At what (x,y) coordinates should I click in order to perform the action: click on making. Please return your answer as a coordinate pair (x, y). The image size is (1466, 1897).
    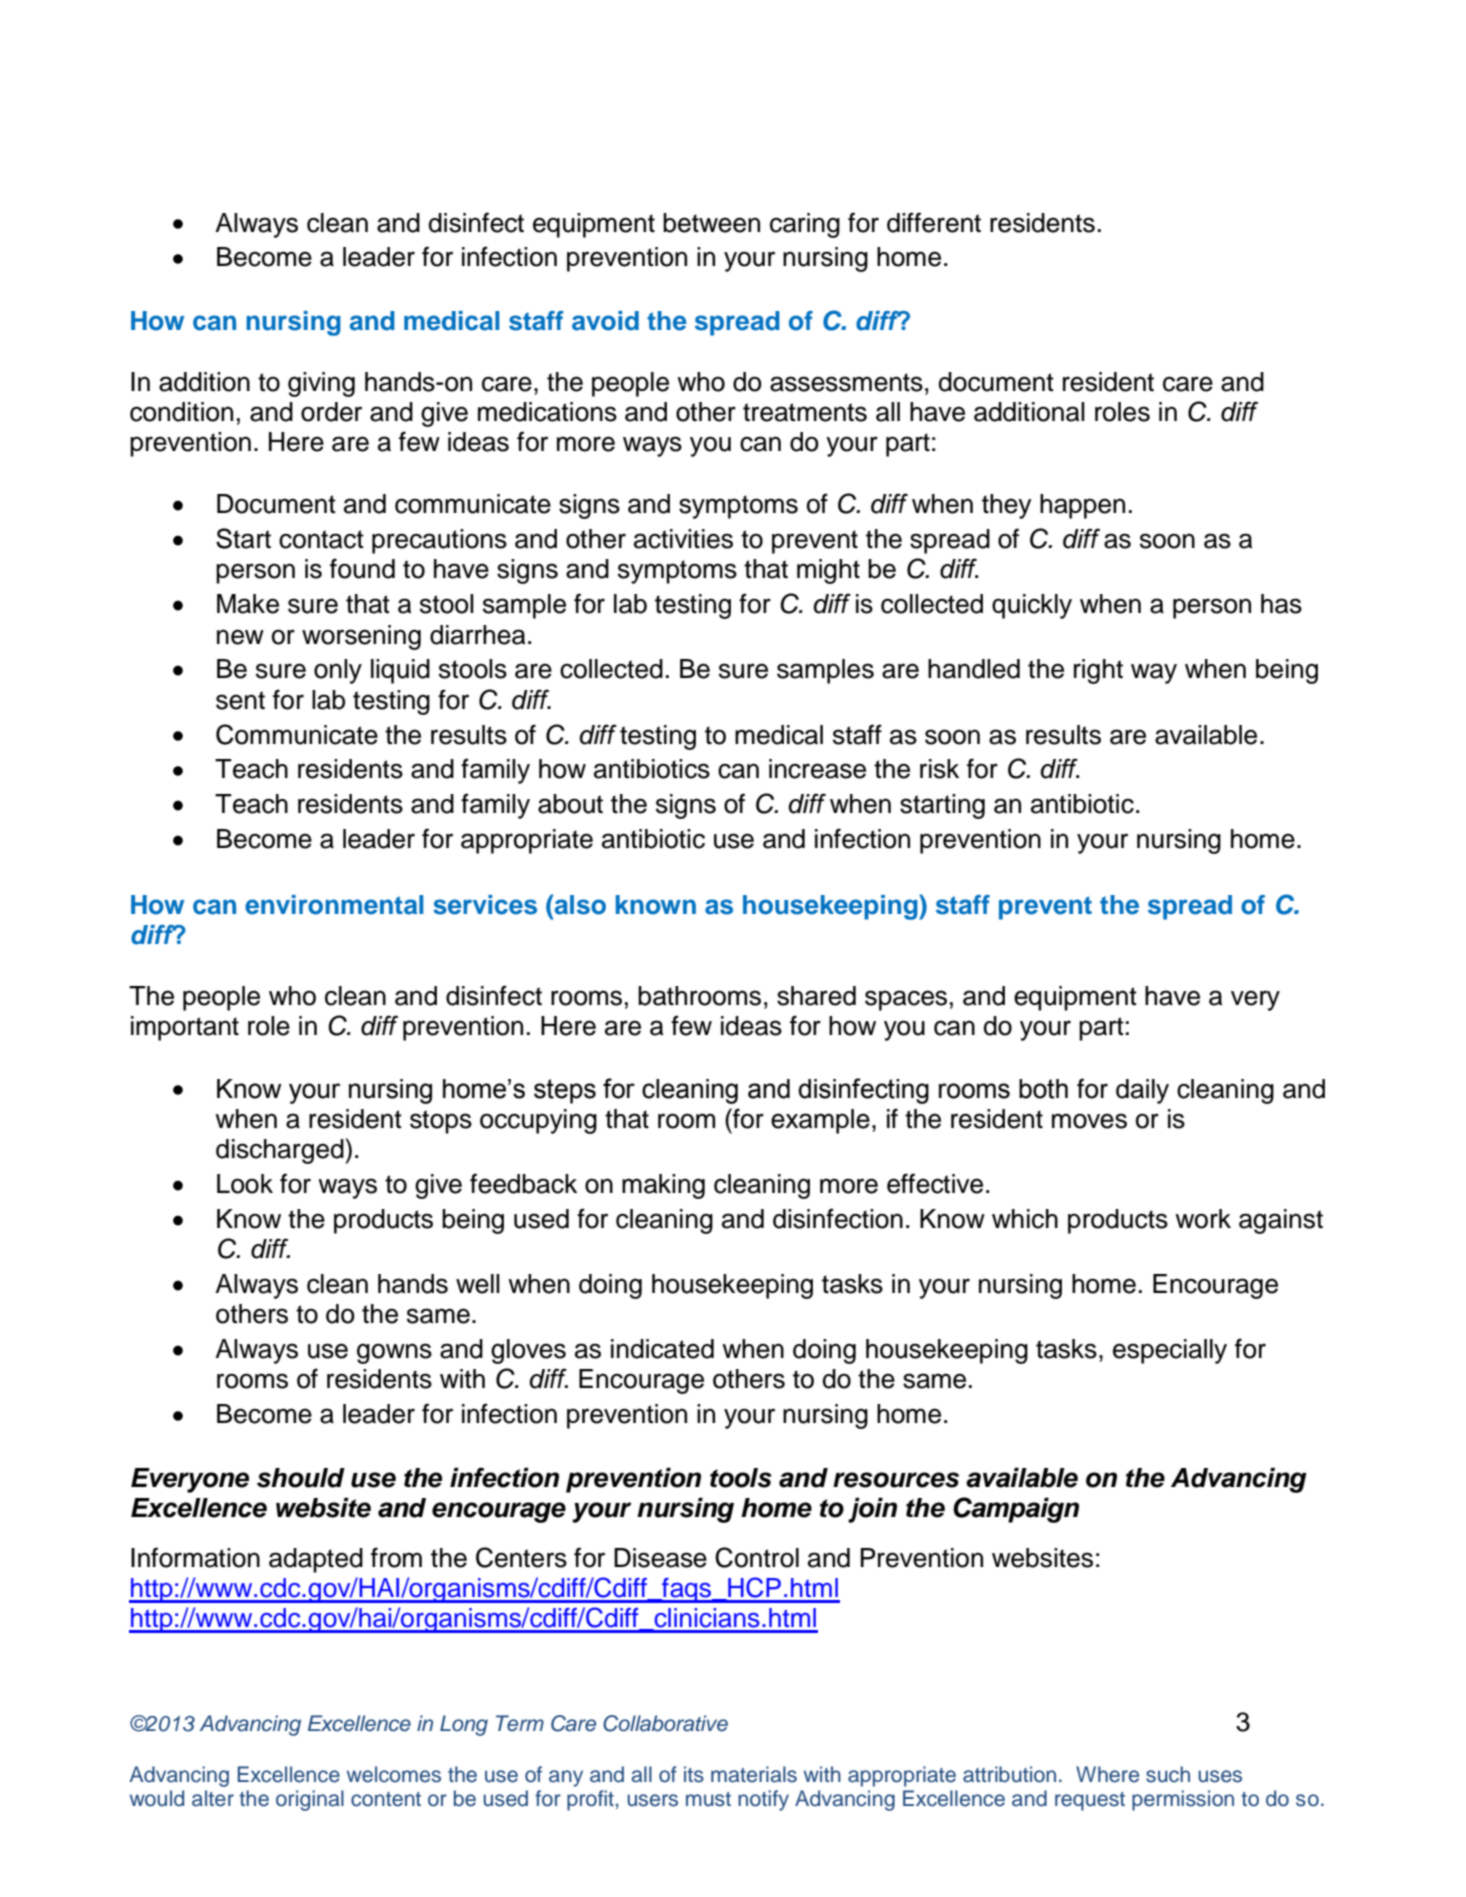
    Looking at the image, I should click on (663, 1186).
